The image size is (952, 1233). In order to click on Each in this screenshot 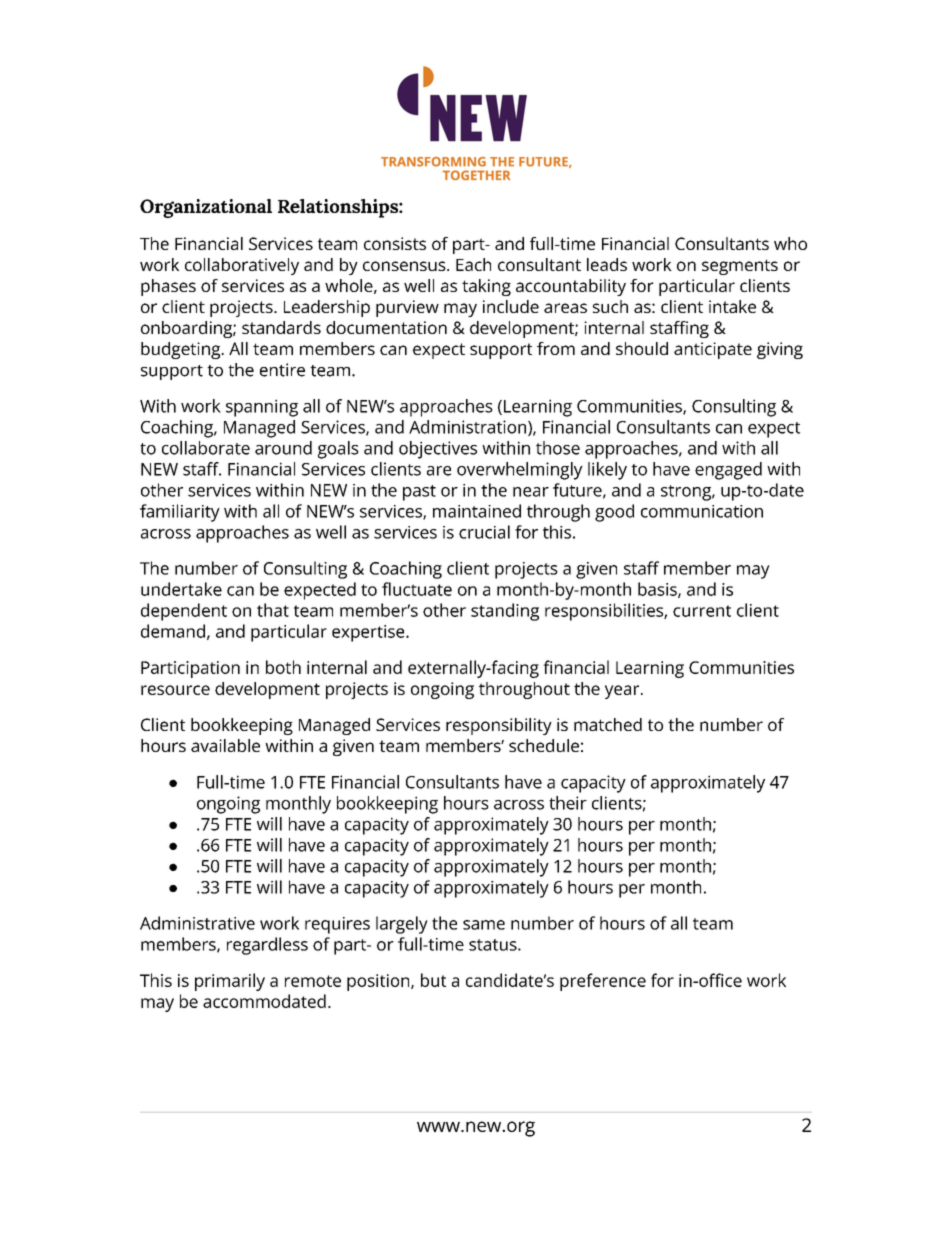, I will do `click(473, 264)`.
